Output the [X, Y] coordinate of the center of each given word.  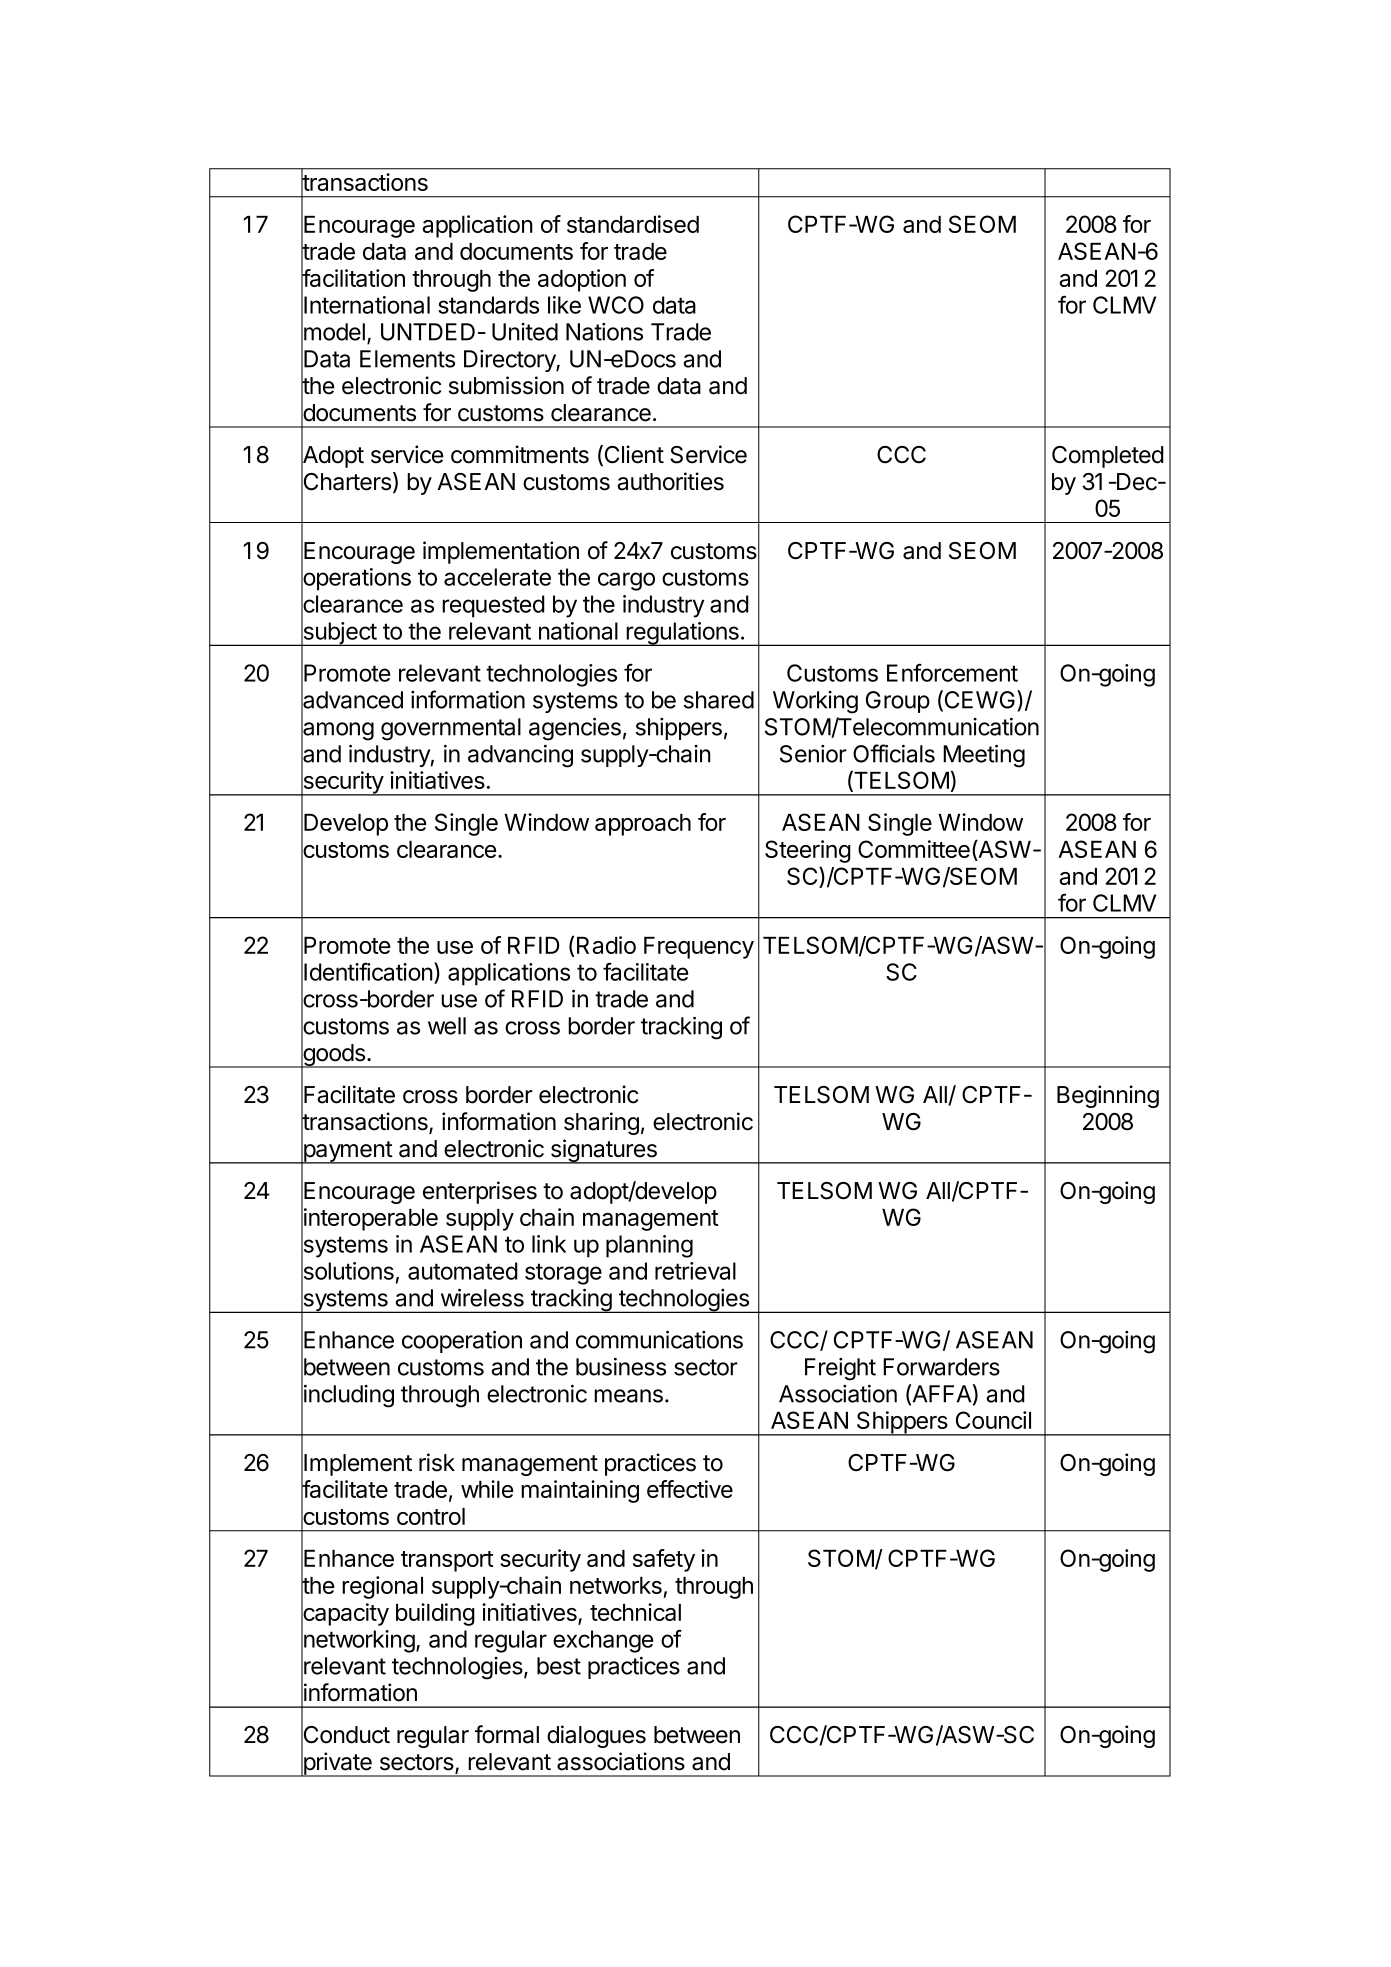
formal [507, 1734]
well [447, 1026]
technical [635, 1612]
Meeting [984, 756]
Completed [1108, 457]
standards [488, 305]
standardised [633, 224]
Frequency [699, 948]
